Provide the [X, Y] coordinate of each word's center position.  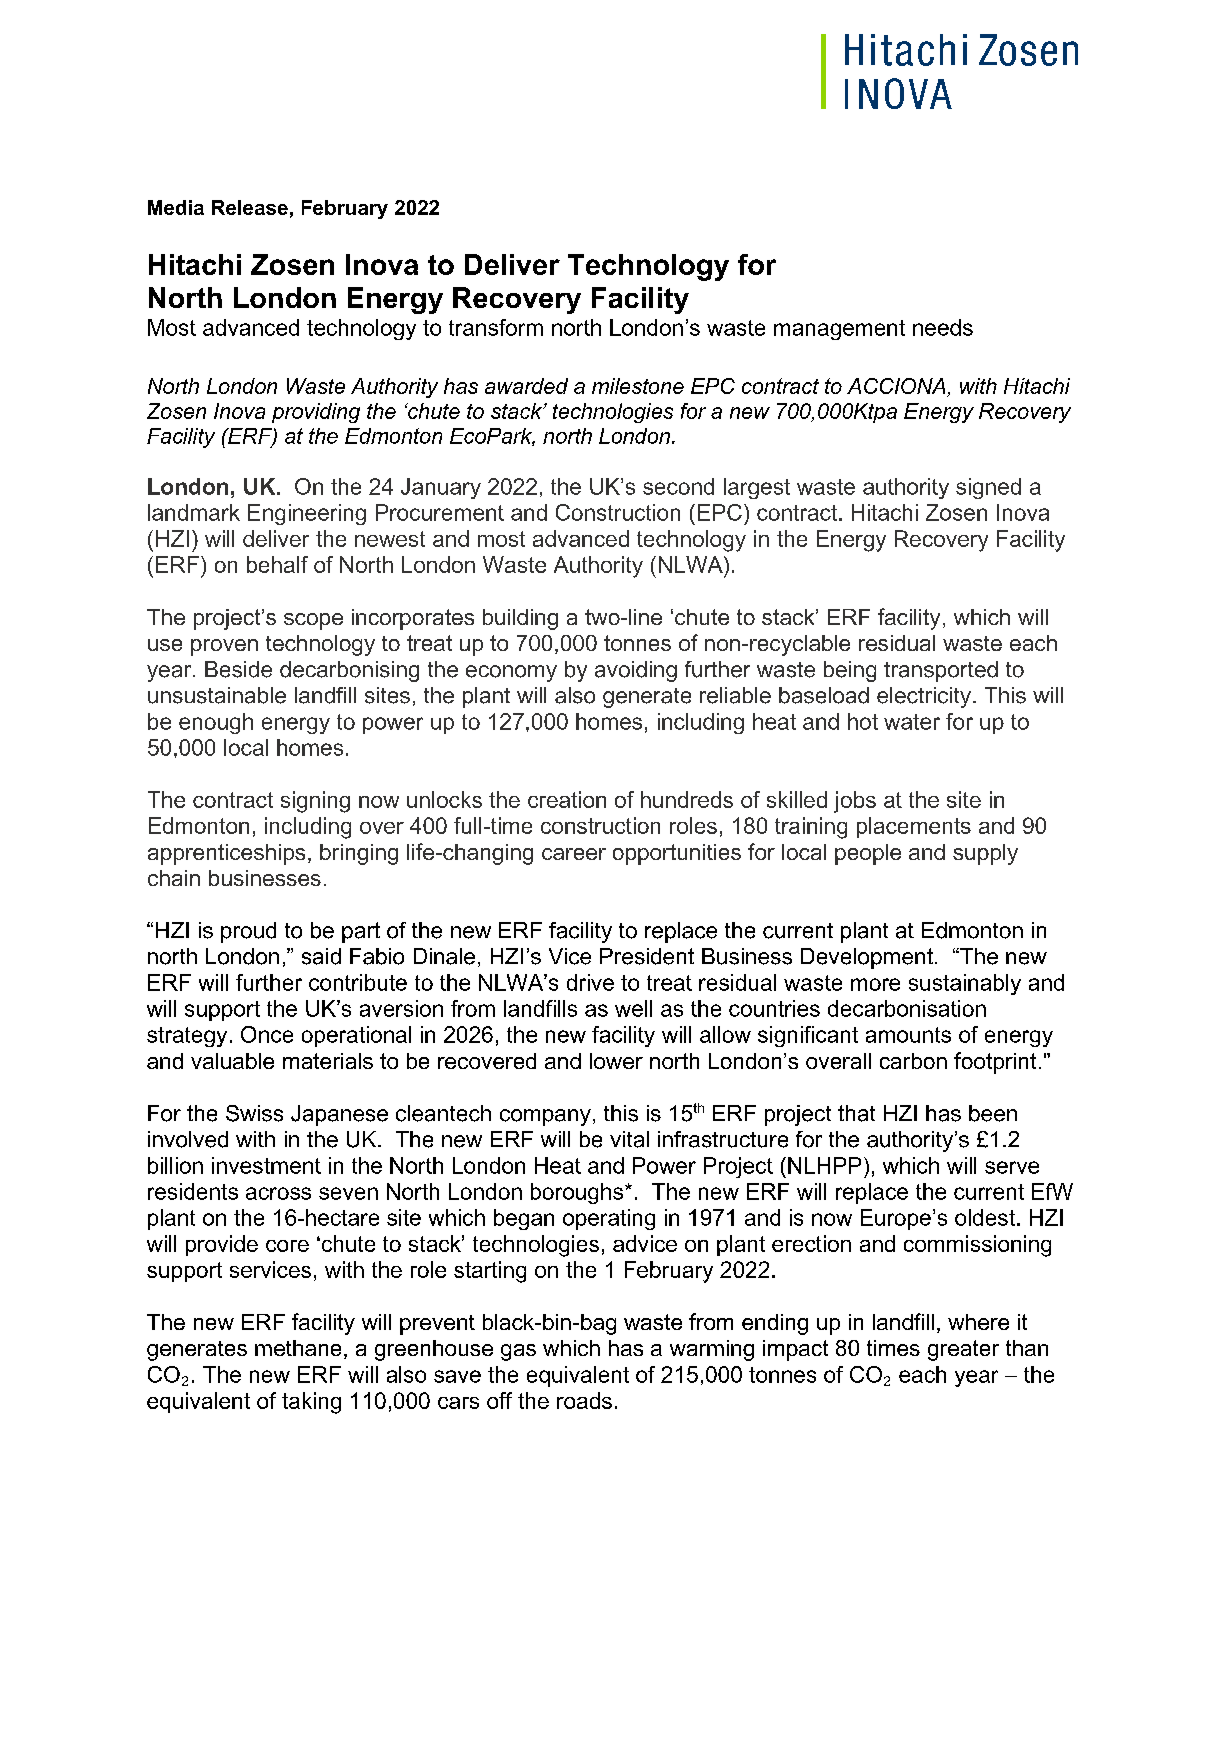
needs [943, 327]
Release [250, 207]
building [520, 619]
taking [311, 1403]
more [875, 984]
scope [313, 621]
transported [941, 671]
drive [590, 982]
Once [267, 1034]
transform [496, 327]
